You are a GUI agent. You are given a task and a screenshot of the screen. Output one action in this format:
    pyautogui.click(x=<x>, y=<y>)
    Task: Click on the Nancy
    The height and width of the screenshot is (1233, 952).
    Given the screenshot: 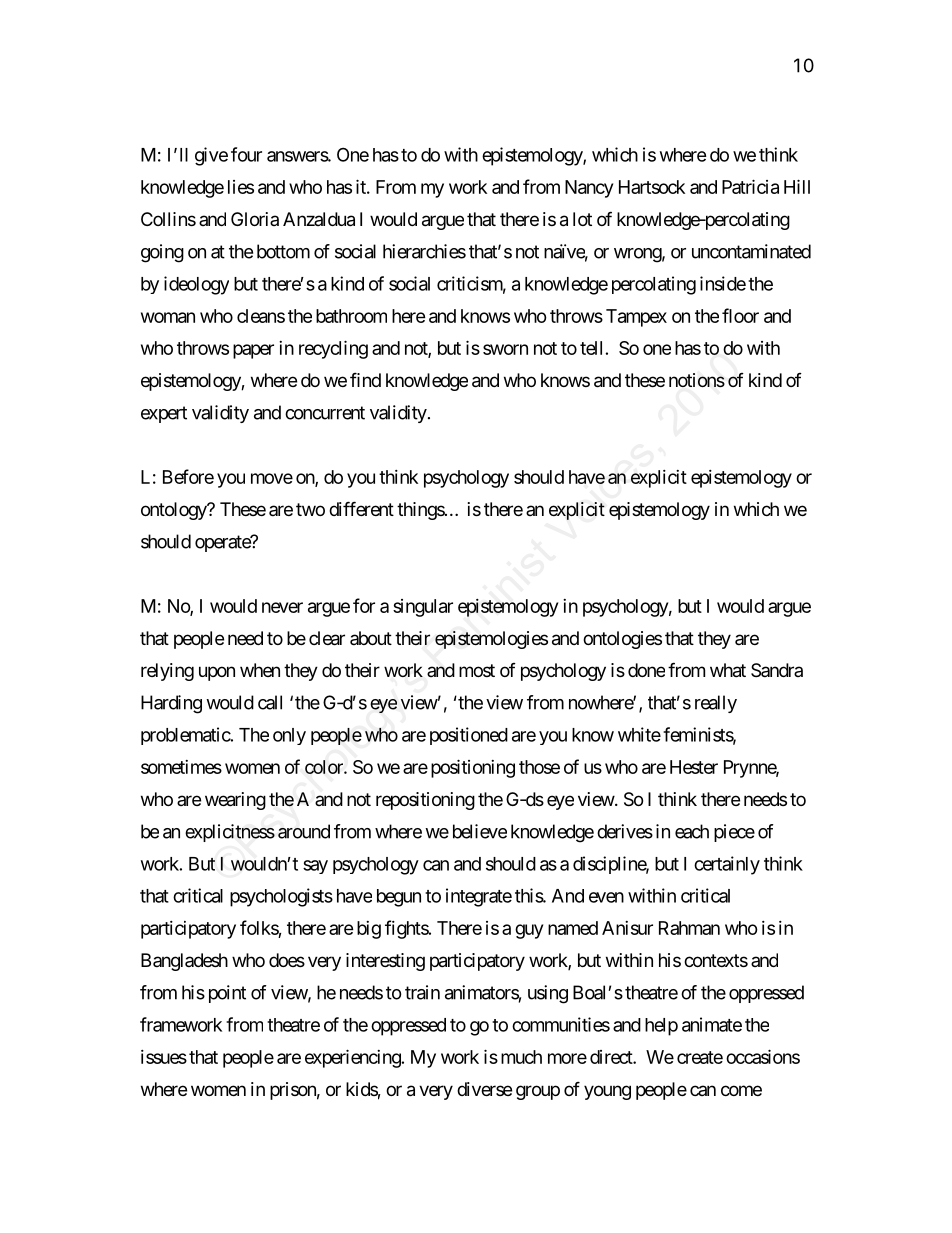 What is the action you would take?
    pyautogui.click(x=589, y=189)
